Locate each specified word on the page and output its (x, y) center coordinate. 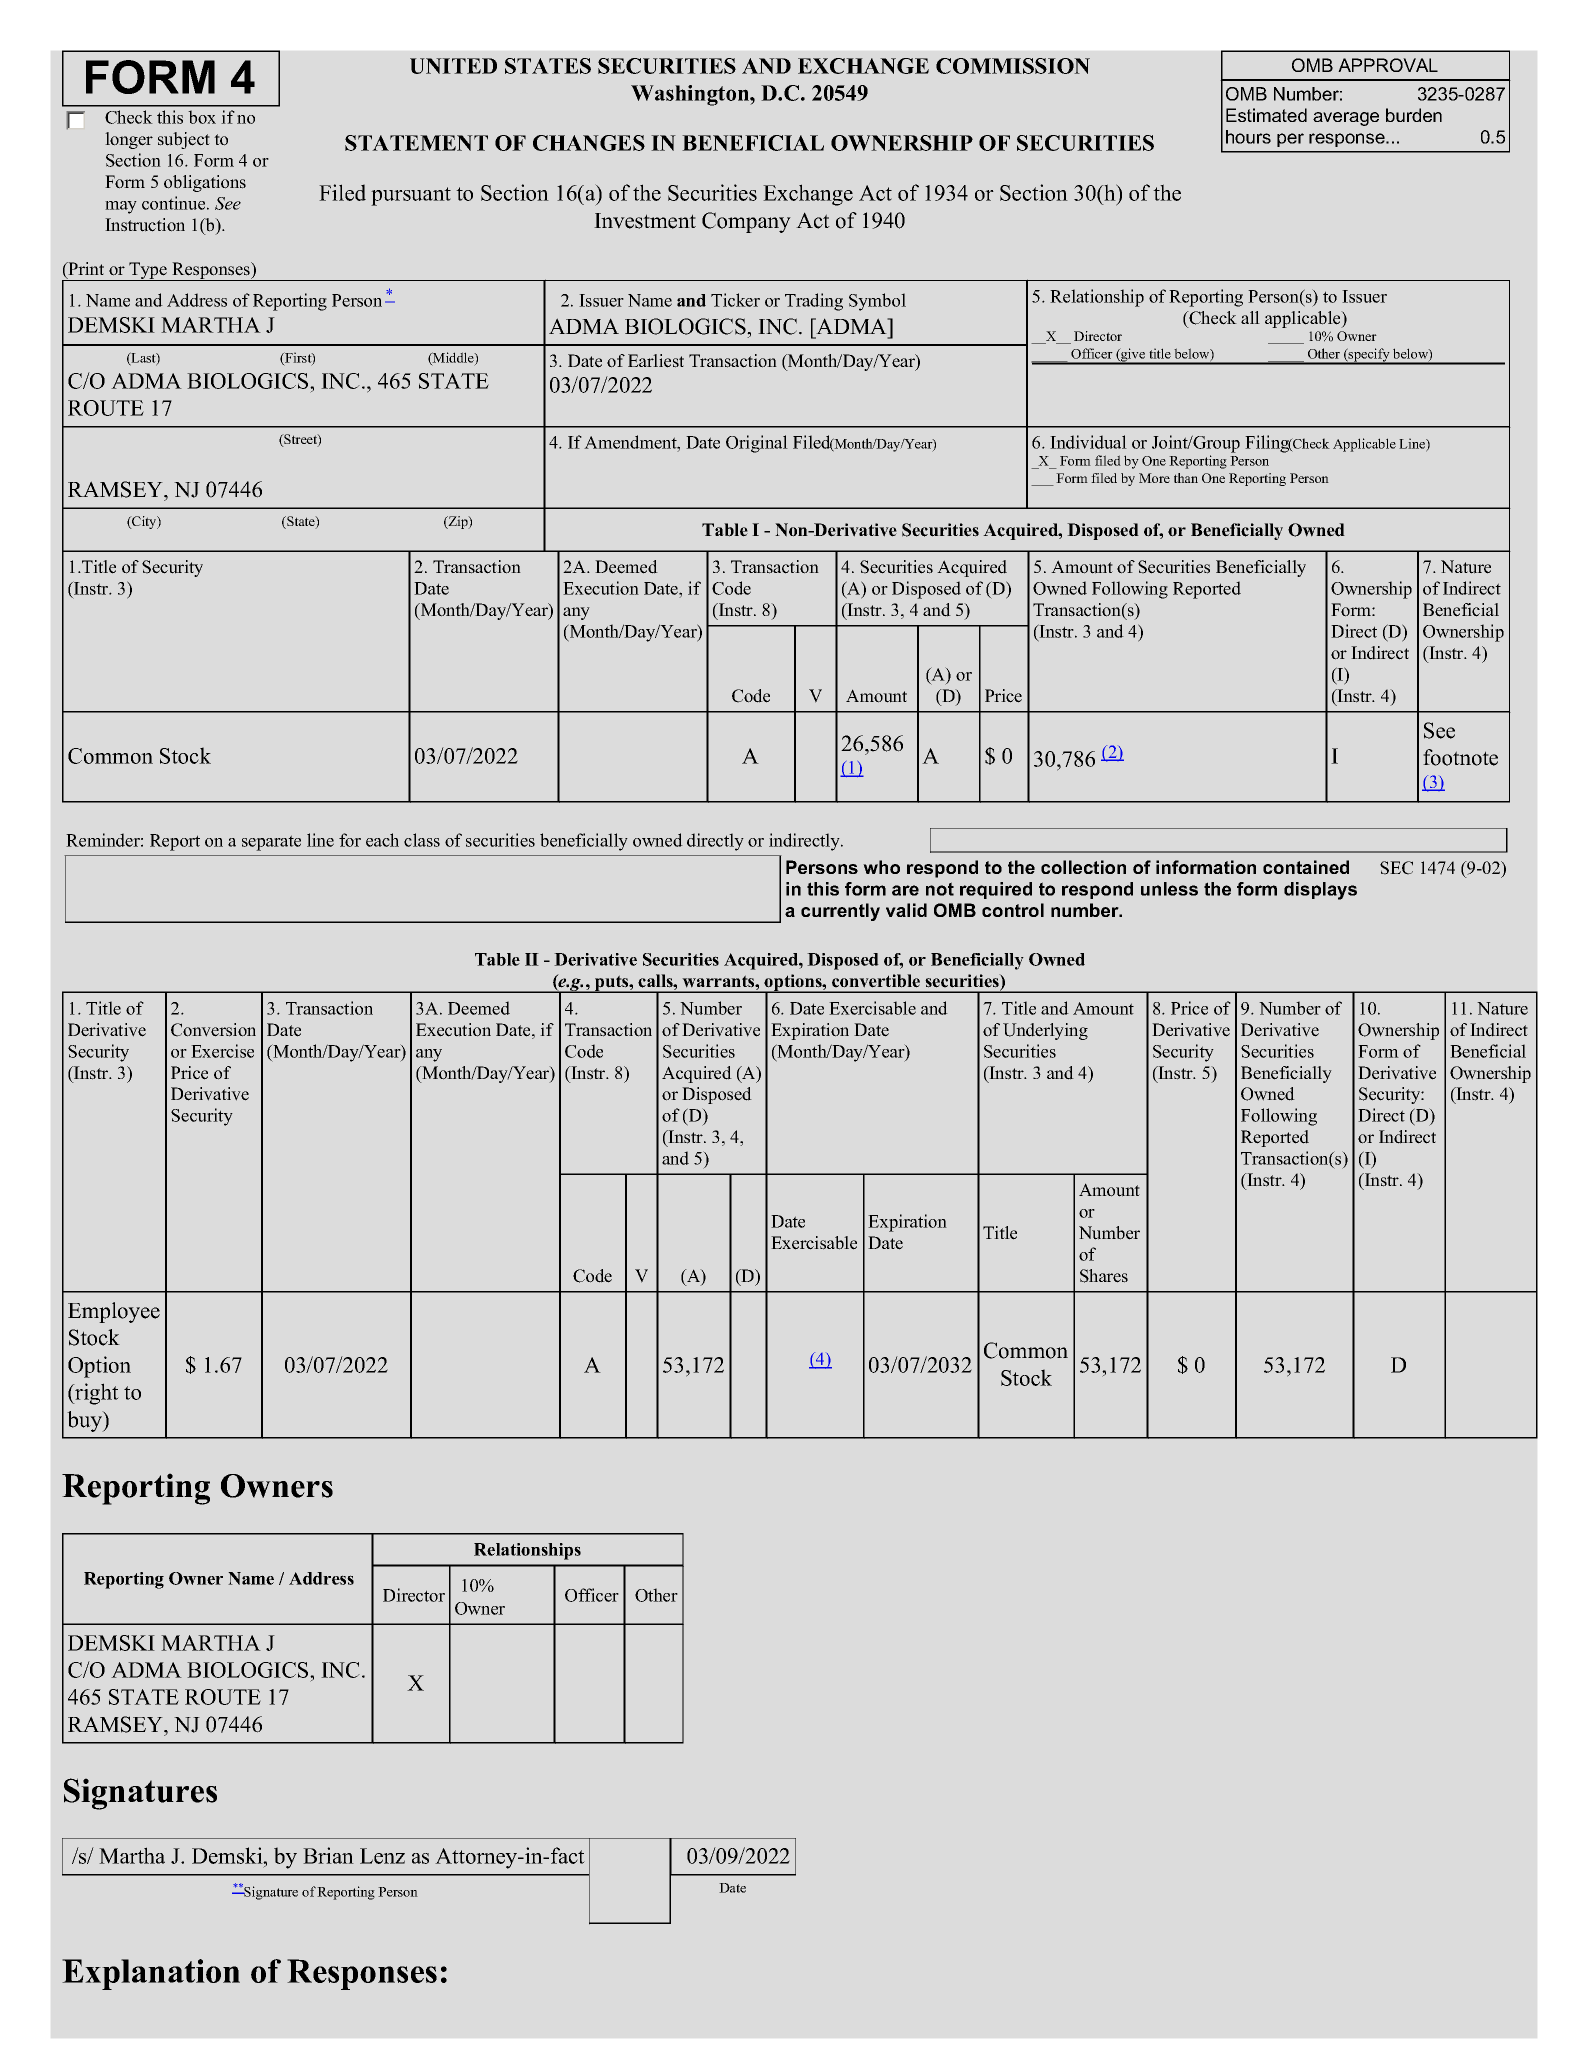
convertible (876, 981)
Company (746, 222)
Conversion (213, 1030)
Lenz (382, 1856)
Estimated (1266, 115)
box (202, 117)
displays (1320, 891)
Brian (328, 1855)
